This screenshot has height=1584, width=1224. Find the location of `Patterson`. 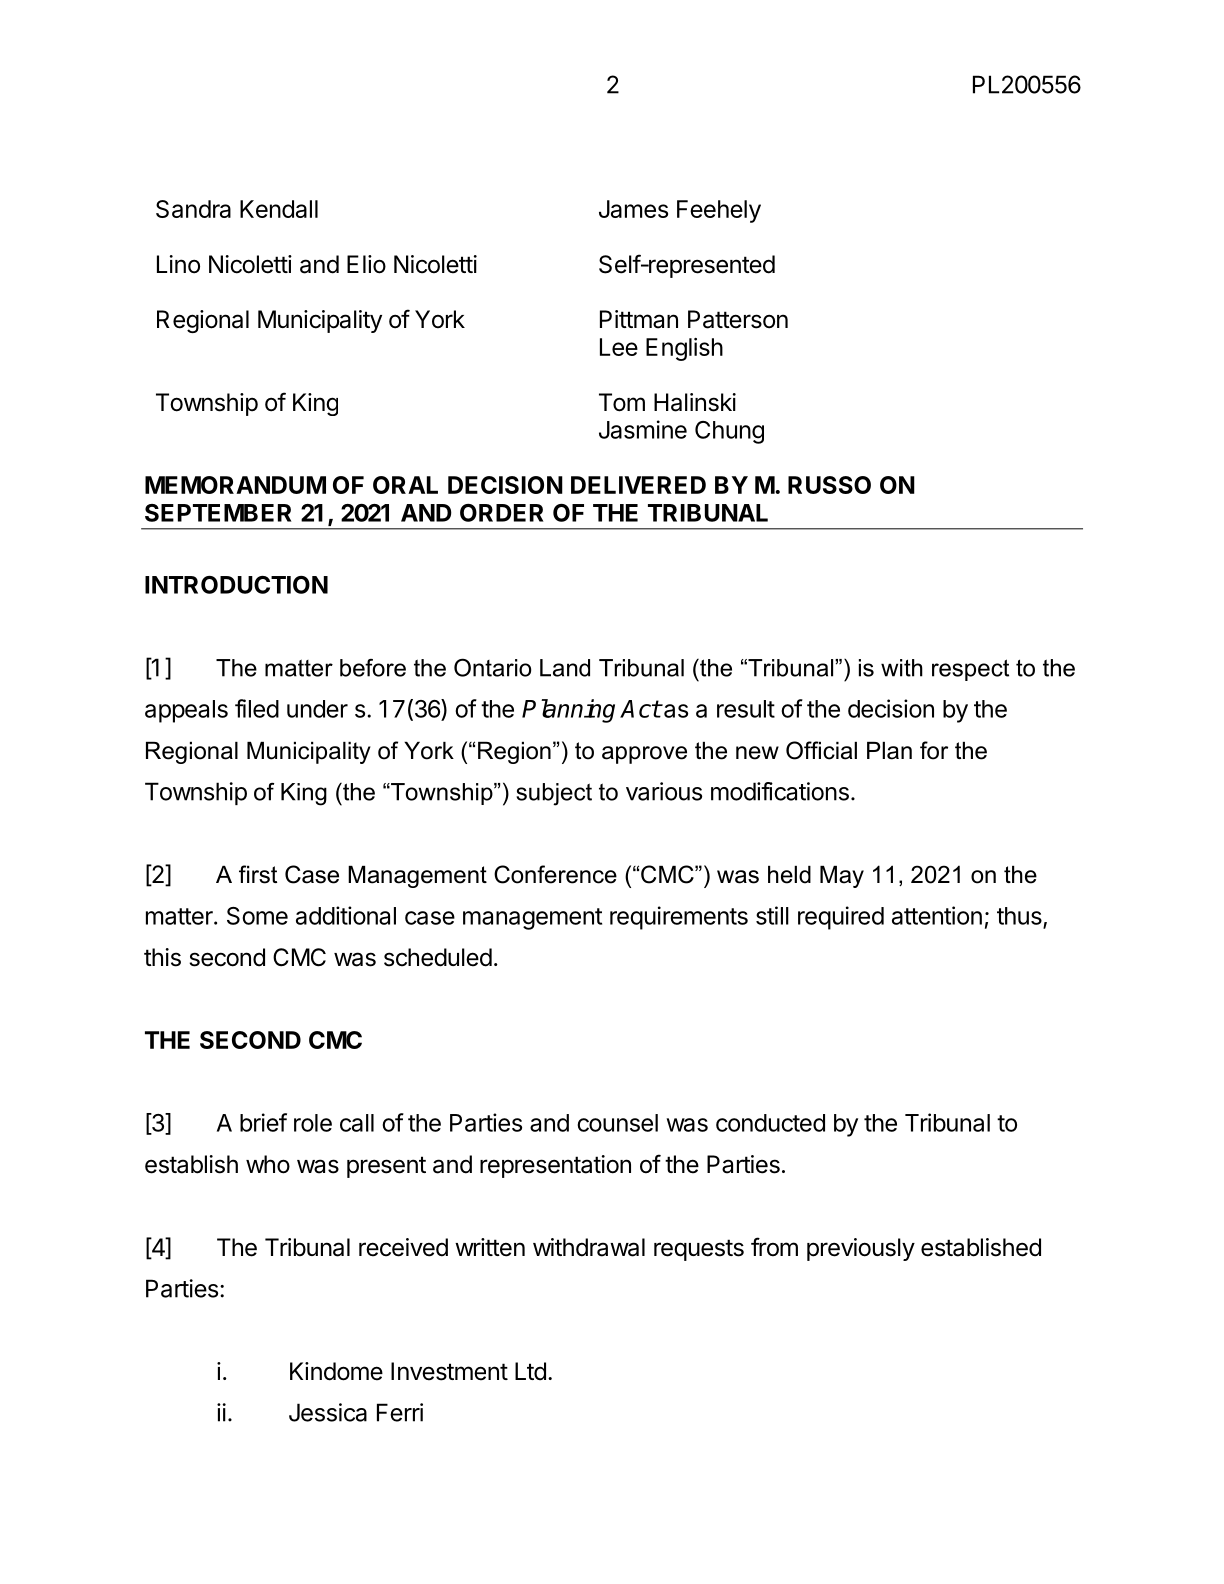

Patterson is located at coordinates (738, 319).
